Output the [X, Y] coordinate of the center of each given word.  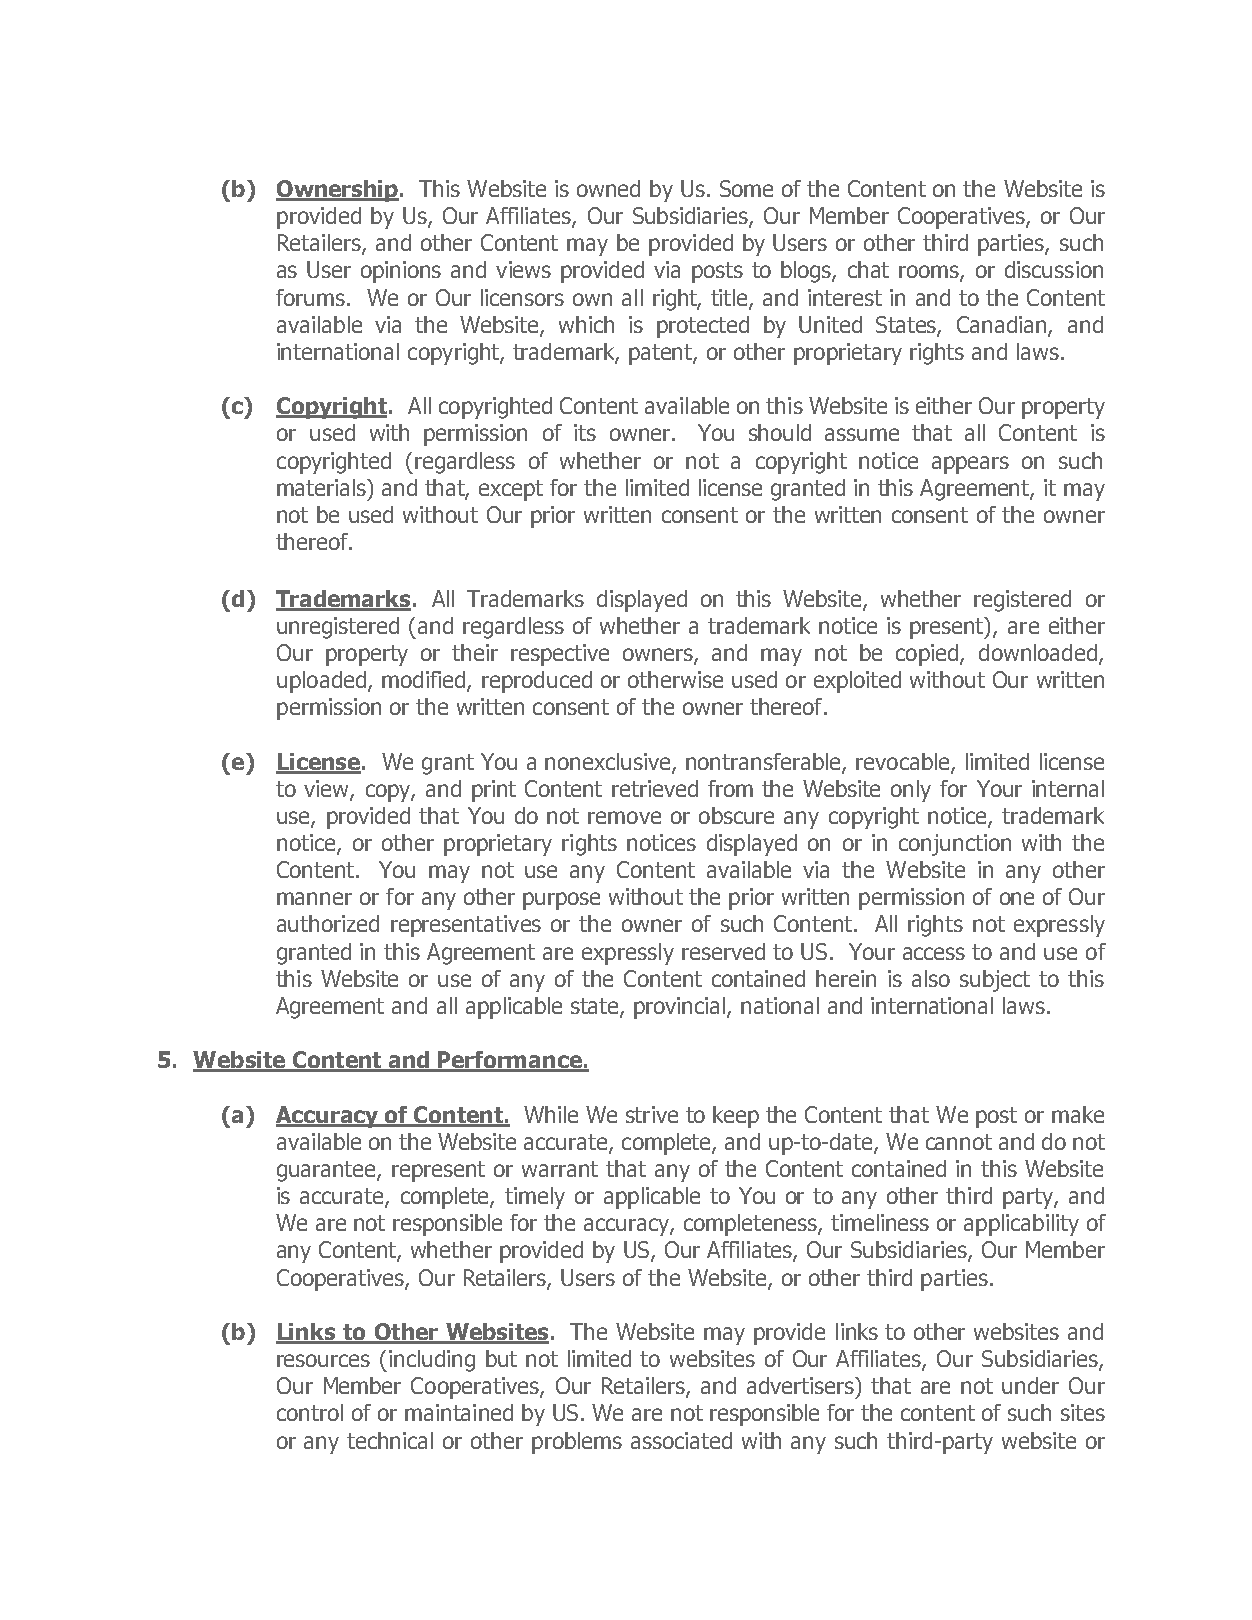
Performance [510, 1061]
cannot [959, 1142]
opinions [401, 272]
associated [681, 1440]
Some [746, 188]
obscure [736, 815]
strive [652, 1114]
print [494, 791]
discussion [1054, 269]
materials [323, 487]
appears [970, 465]
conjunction [955, 845]
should [780, 432]
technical [390, 1440]
